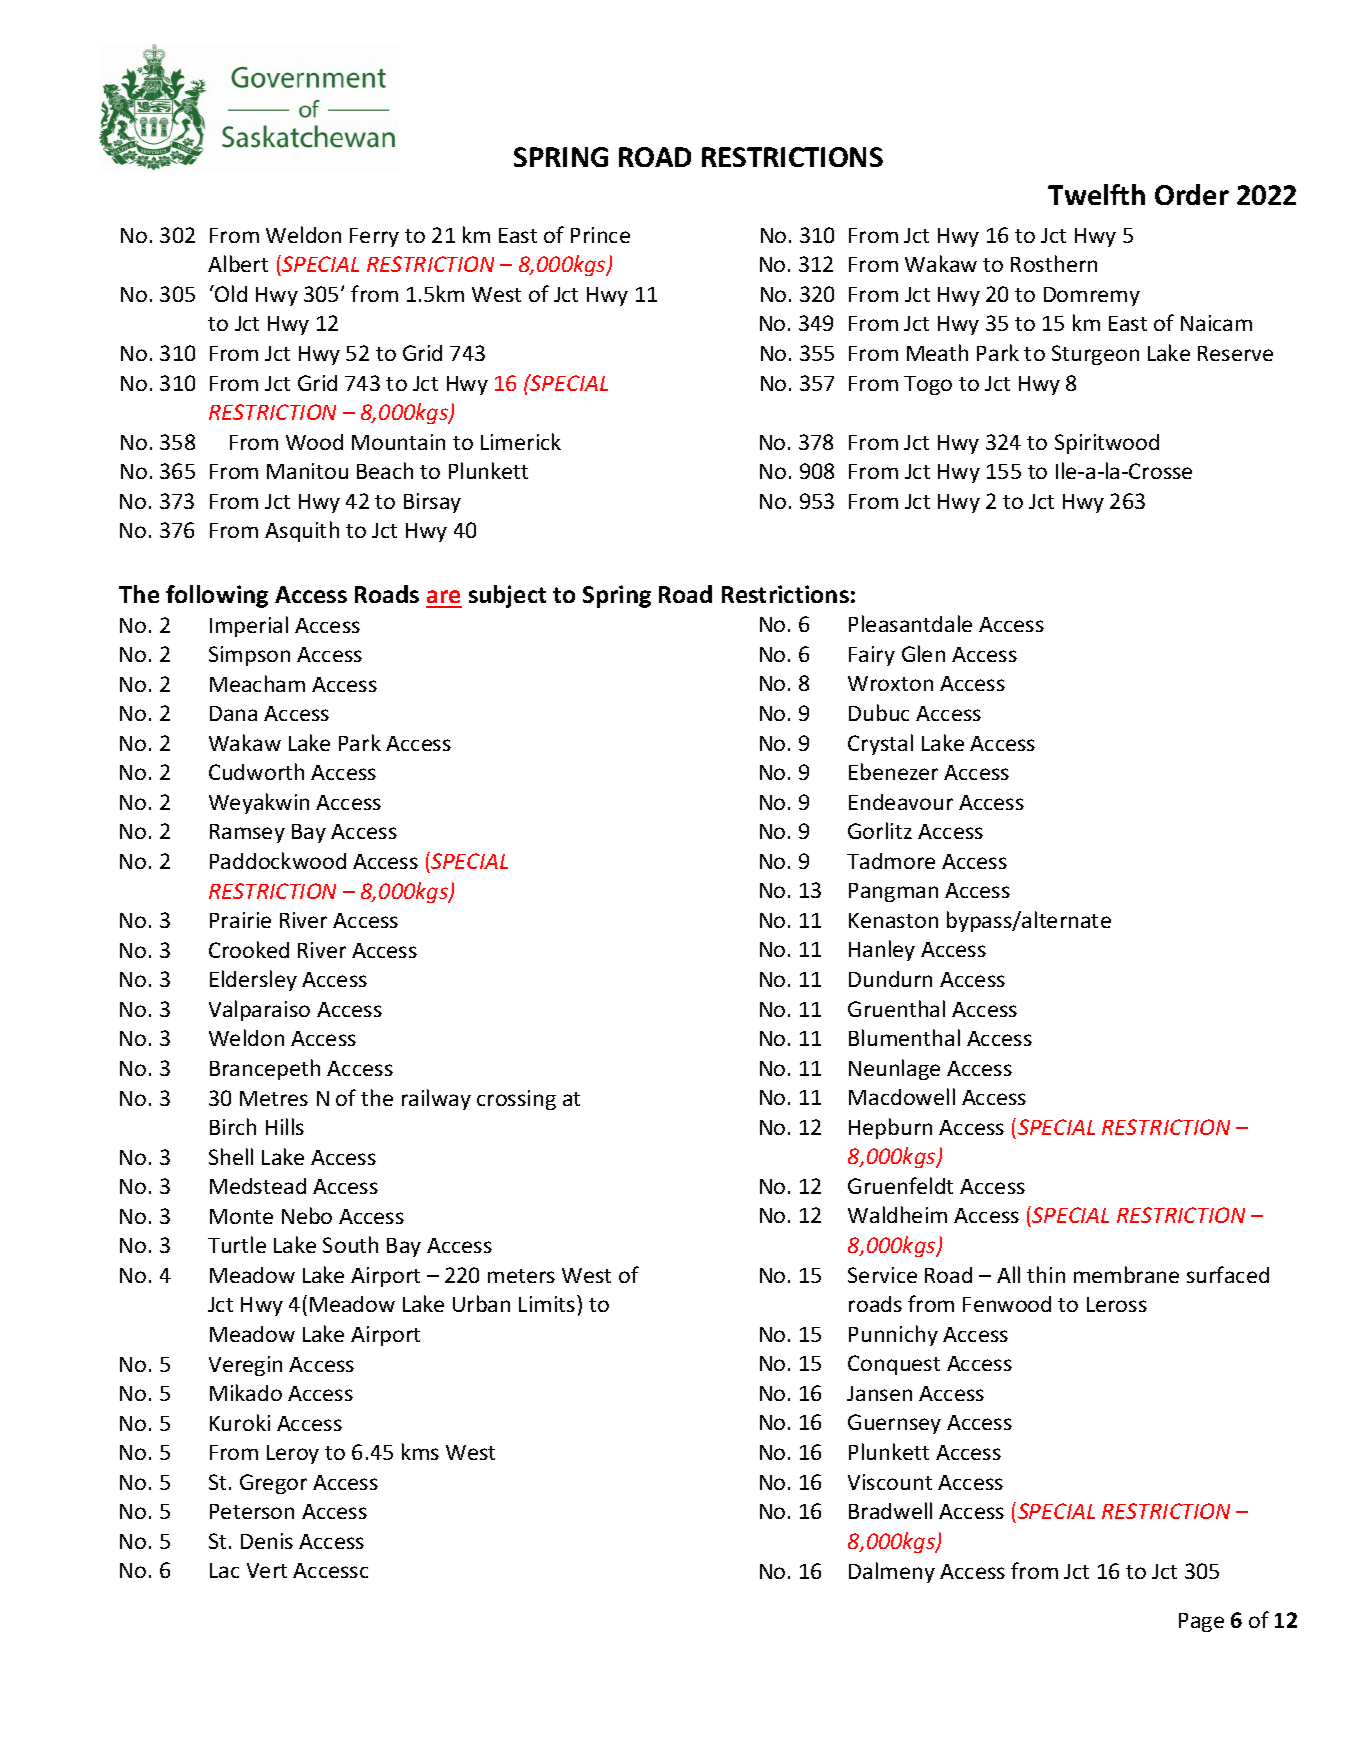  What do you see at coordinates (901, 802) in the screenshot?
I see `Endeavour` at bounding box center [901, 802].
